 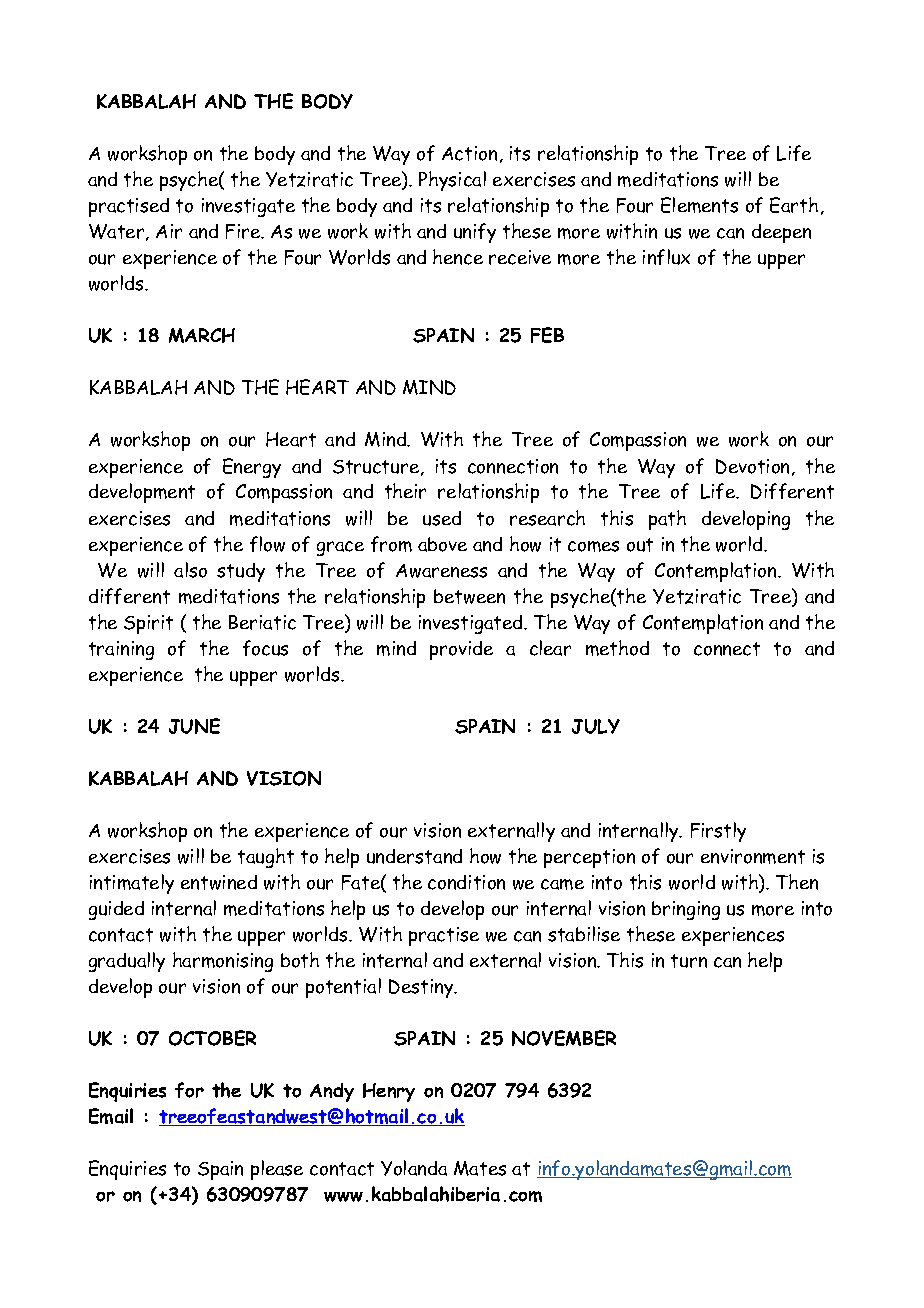 I want to click on entwined, so click(x=219, y=882).
